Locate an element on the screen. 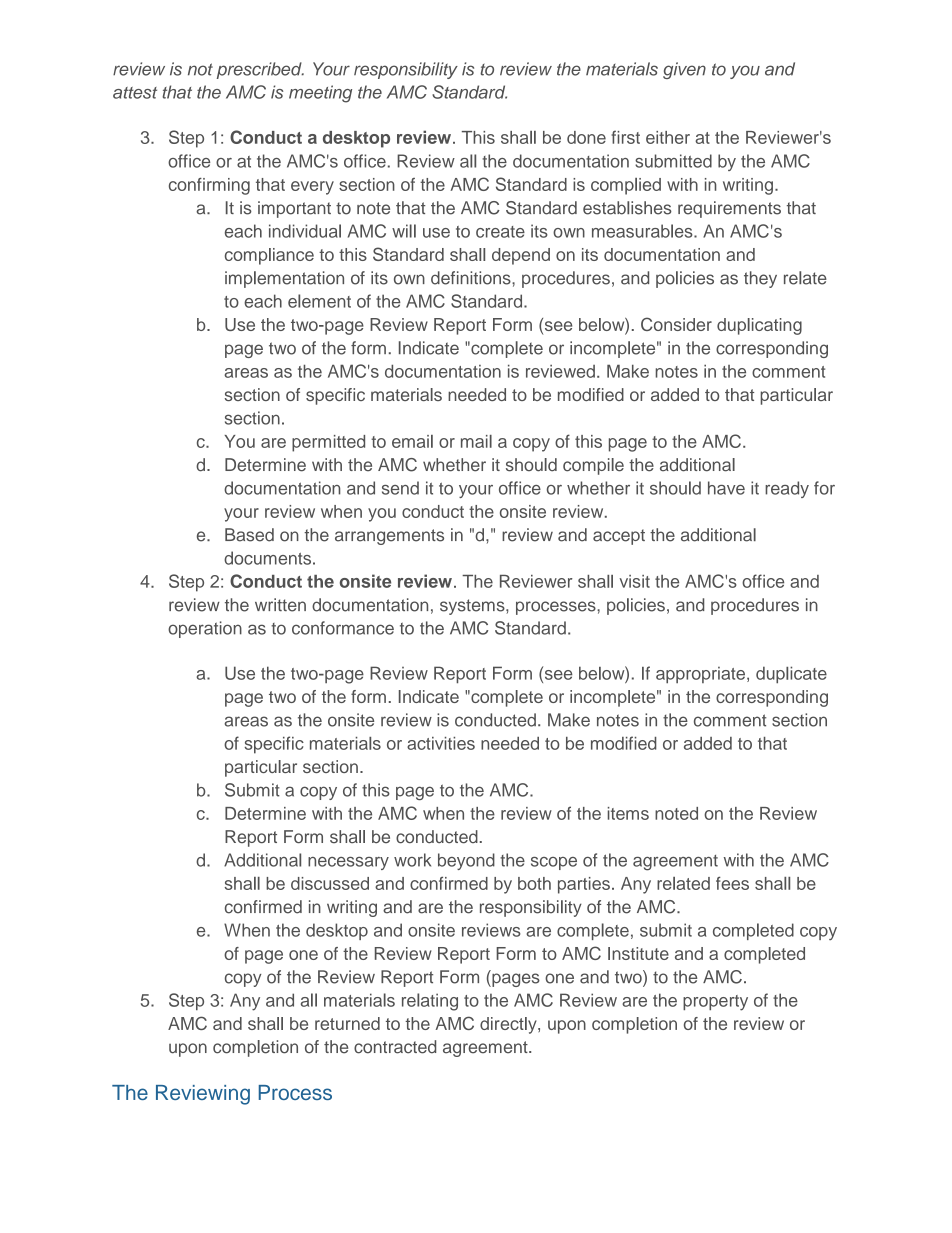  visit is located at coordinates (634, 581).
